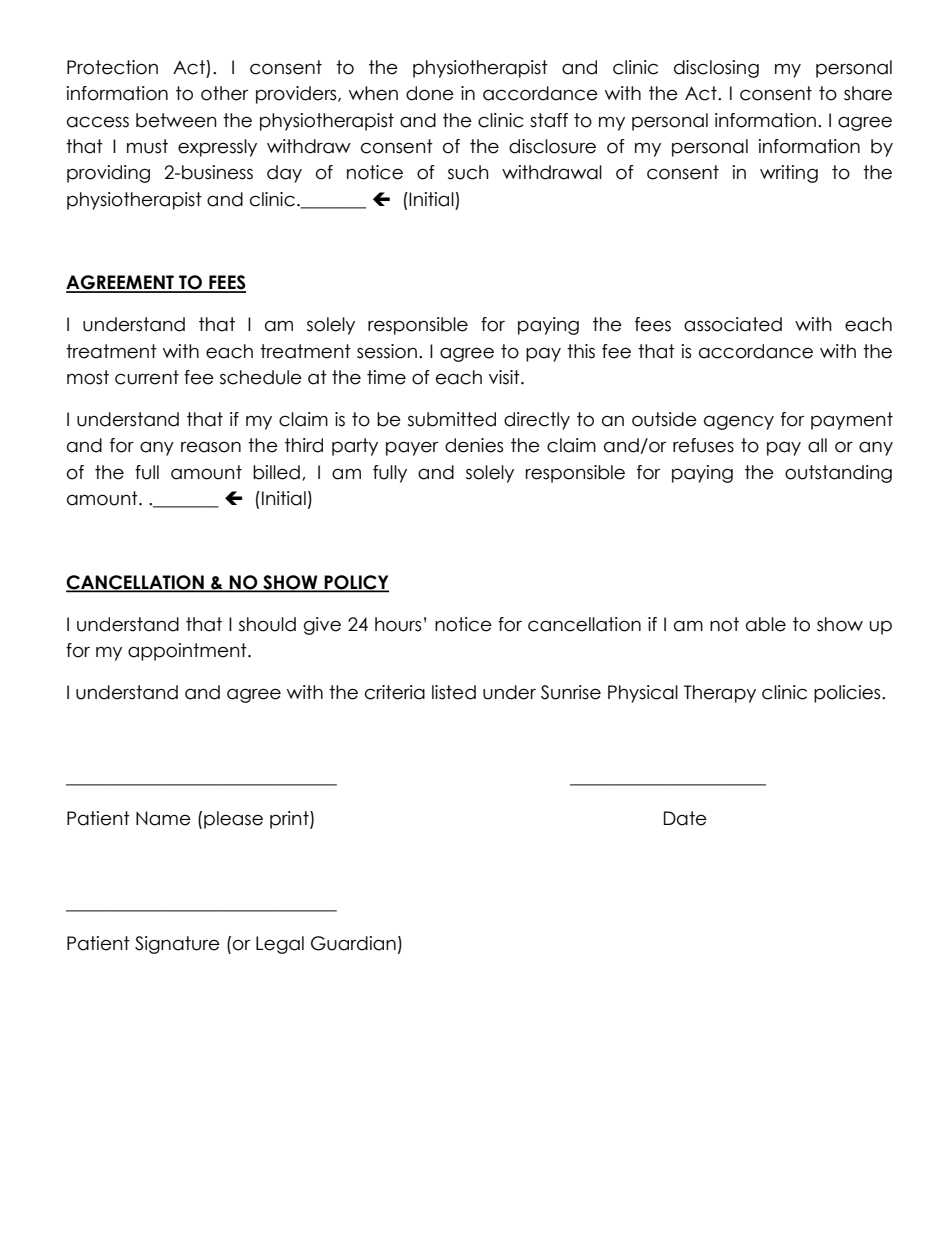 Image resolution: width=952 pixels, height=1233 pixels. I want to click on appointment, so click(188, 652).
